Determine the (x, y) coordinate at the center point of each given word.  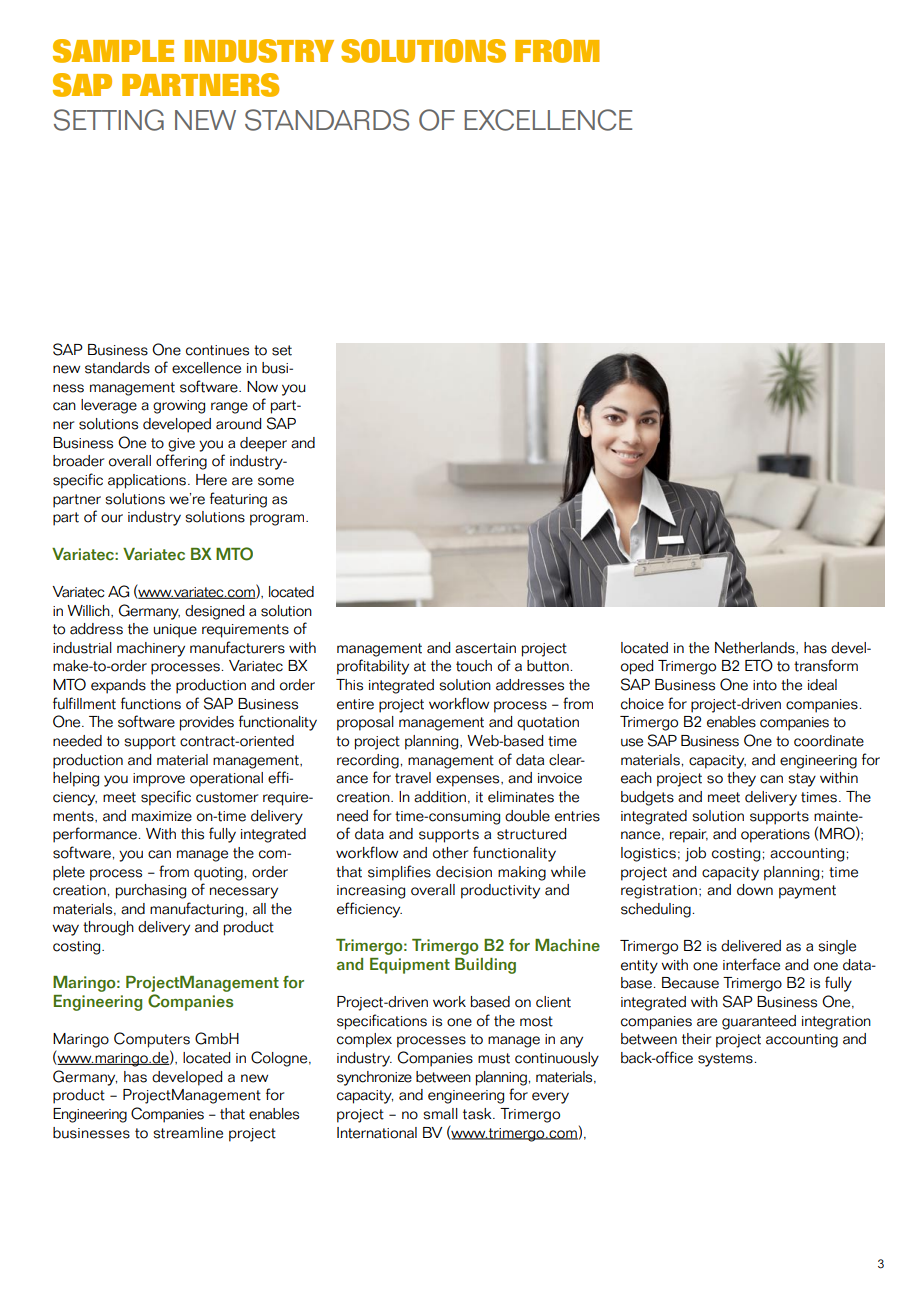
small (440, 1114)
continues (217, 350)
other (450, 853)
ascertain (485, 648)
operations (775, 836)
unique (175, 631)
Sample (113, 51)
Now (262, 387)
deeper (263, 444)
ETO (759, 665)
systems (725, 1060)
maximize (162, 816)
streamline (188, 1133)
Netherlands (756, 648)
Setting (109, 120)
